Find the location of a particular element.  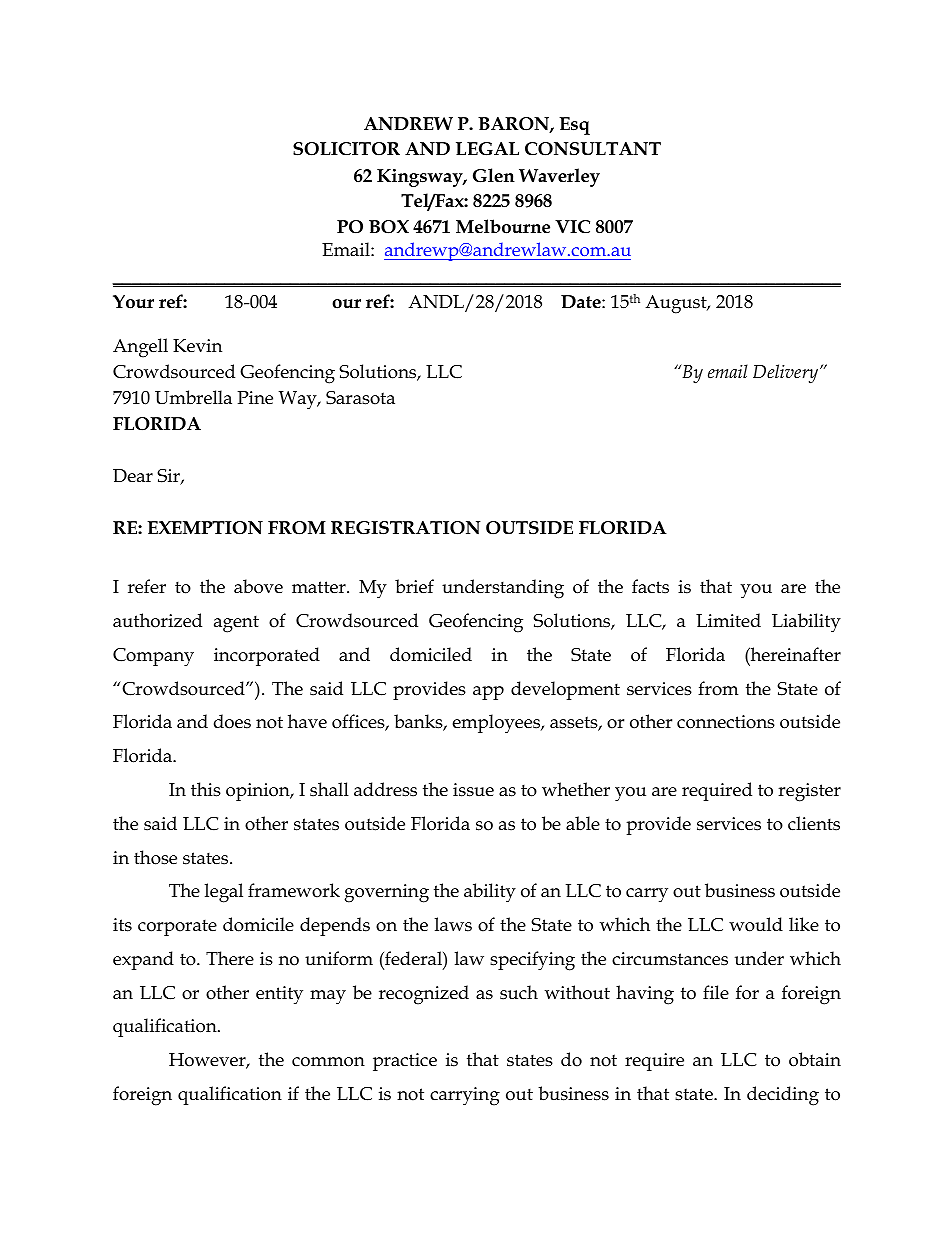

Dear is located at coordinates (133, 476).
